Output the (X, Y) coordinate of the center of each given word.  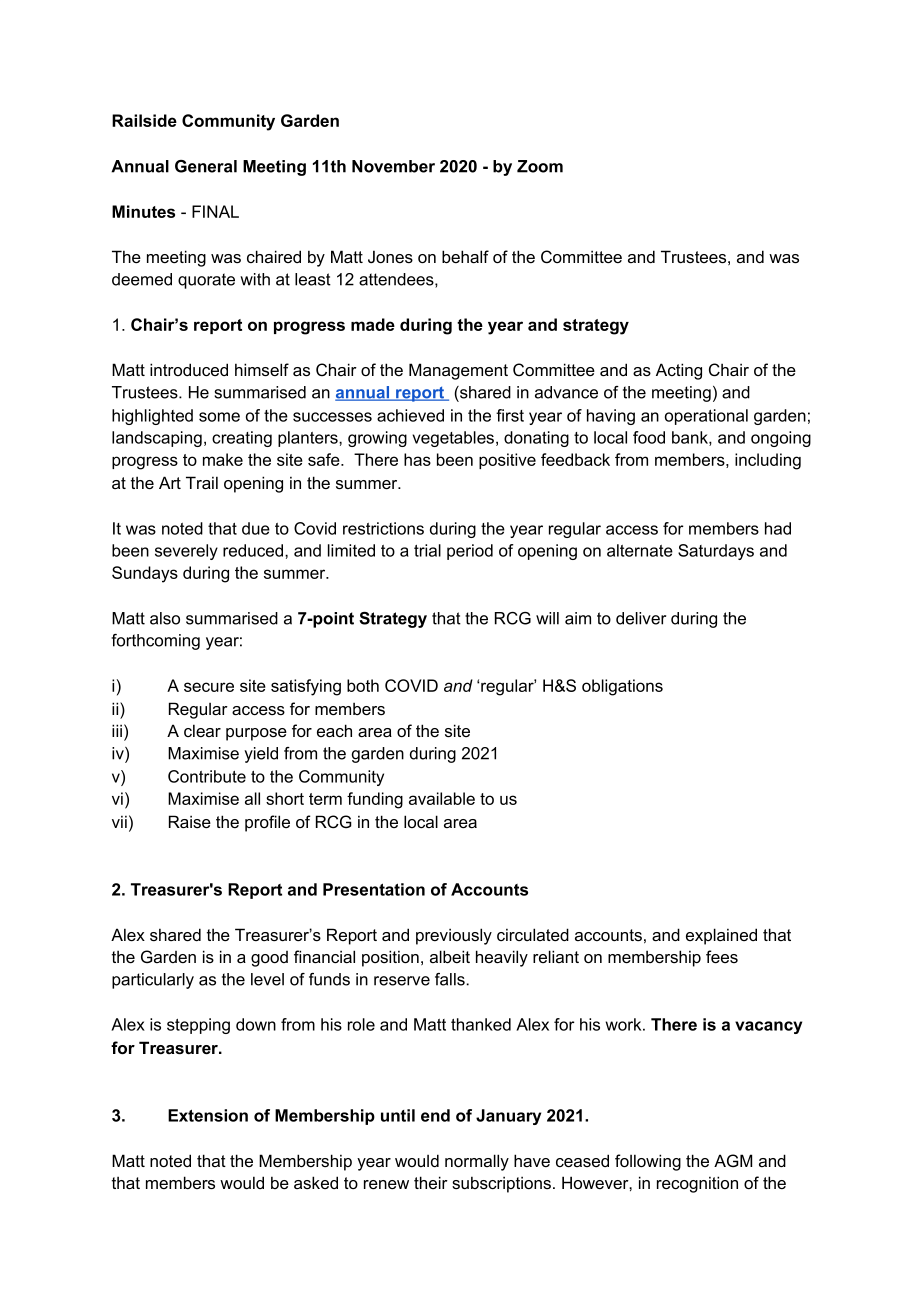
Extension (208, 1115)
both (363, 685)
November (393, 166)
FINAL (215, 211)
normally (477, 1162)
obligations (622, 687)
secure (209, 687)
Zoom (540, 166)
